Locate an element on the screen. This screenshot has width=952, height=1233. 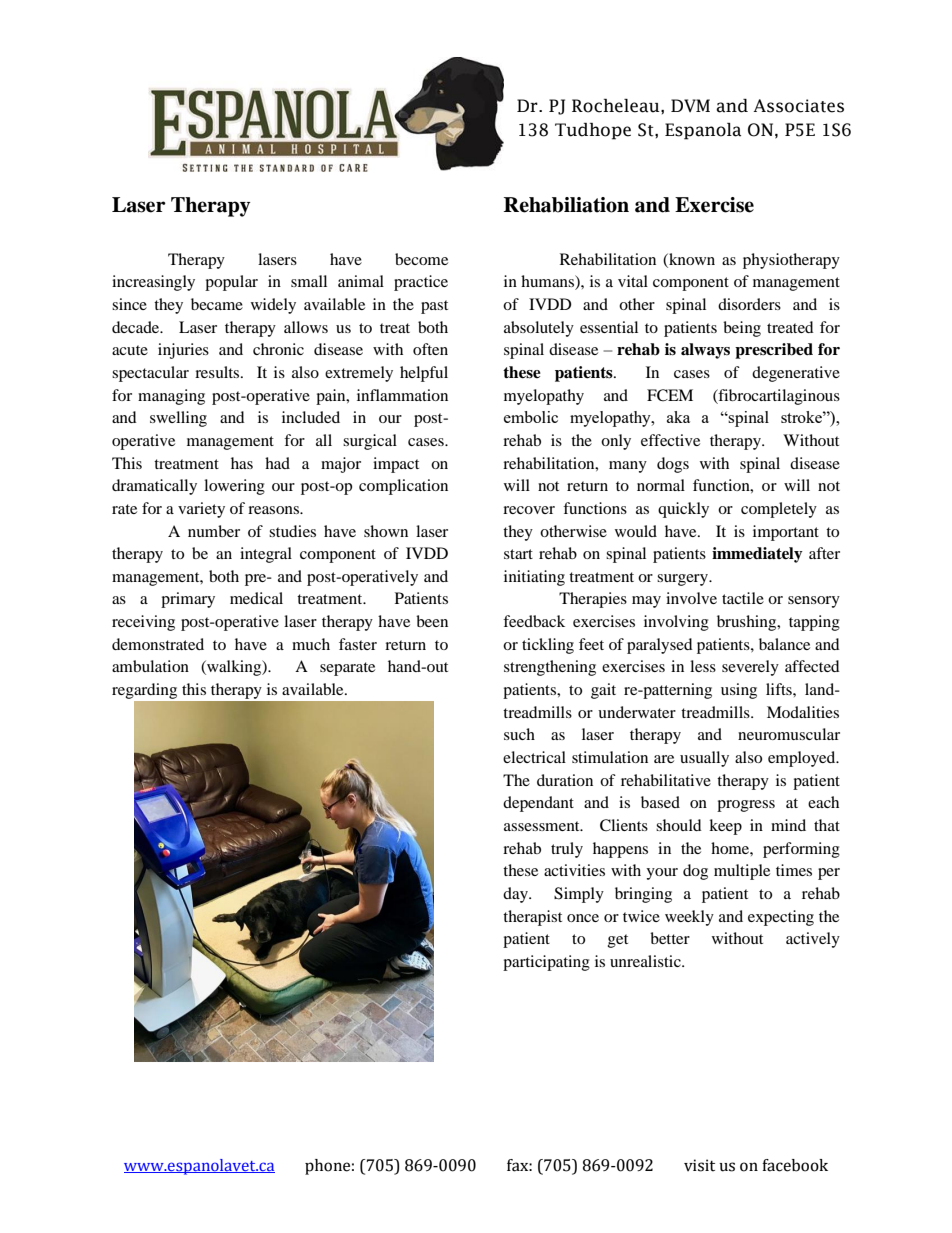
day is located at coordinates (516, 895).
